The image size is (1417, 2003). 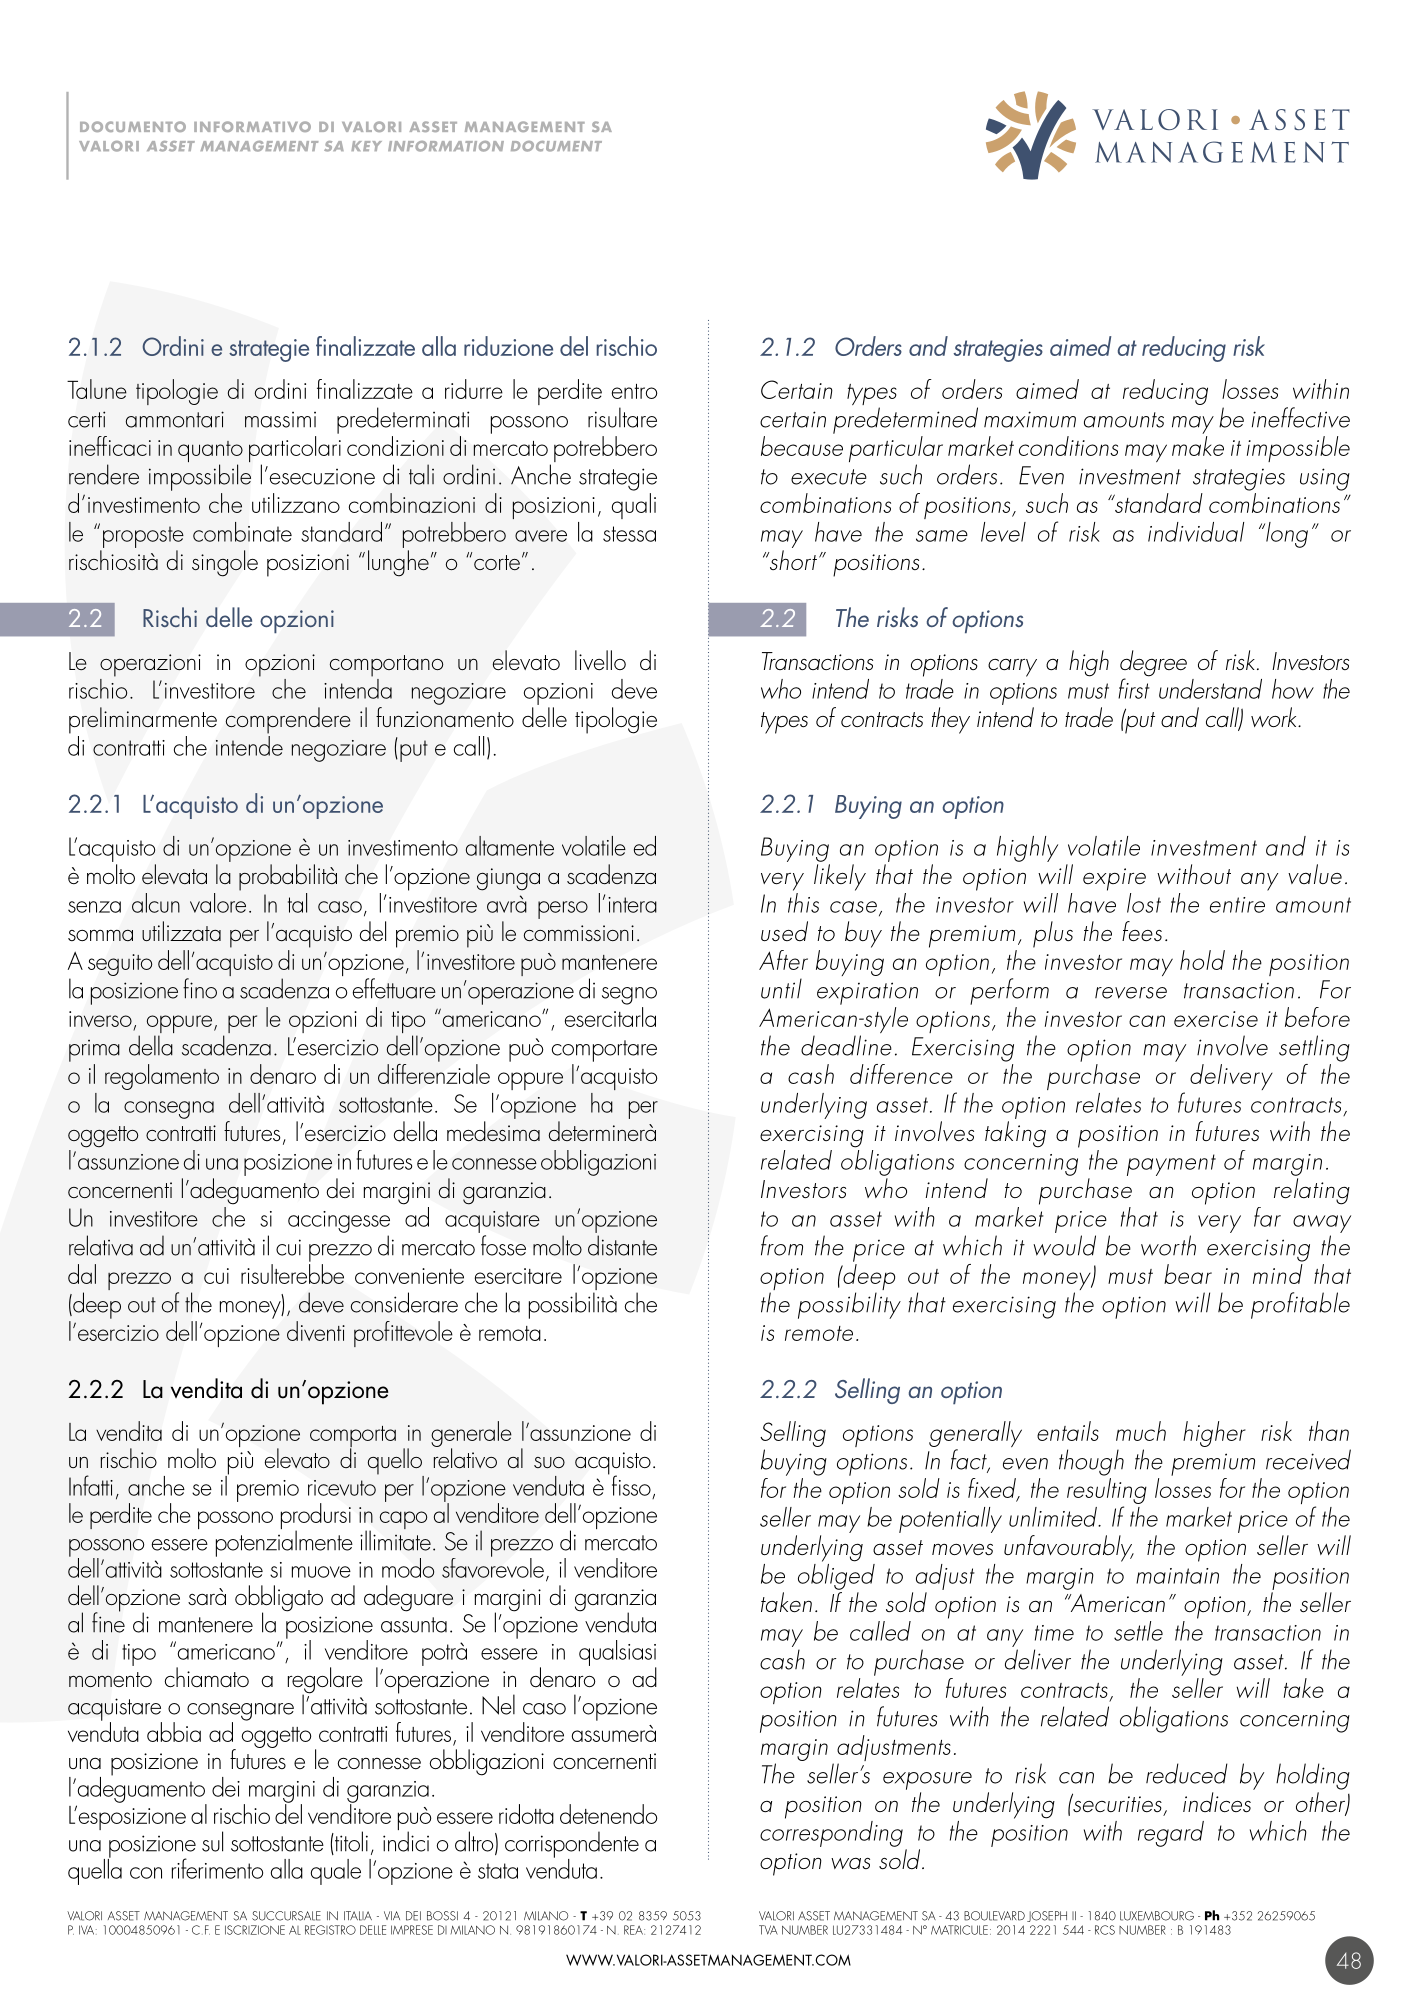 What do you see at coordinates (819, 1333) in the document?
I see `remote` at bounding box center [819, 1333].
